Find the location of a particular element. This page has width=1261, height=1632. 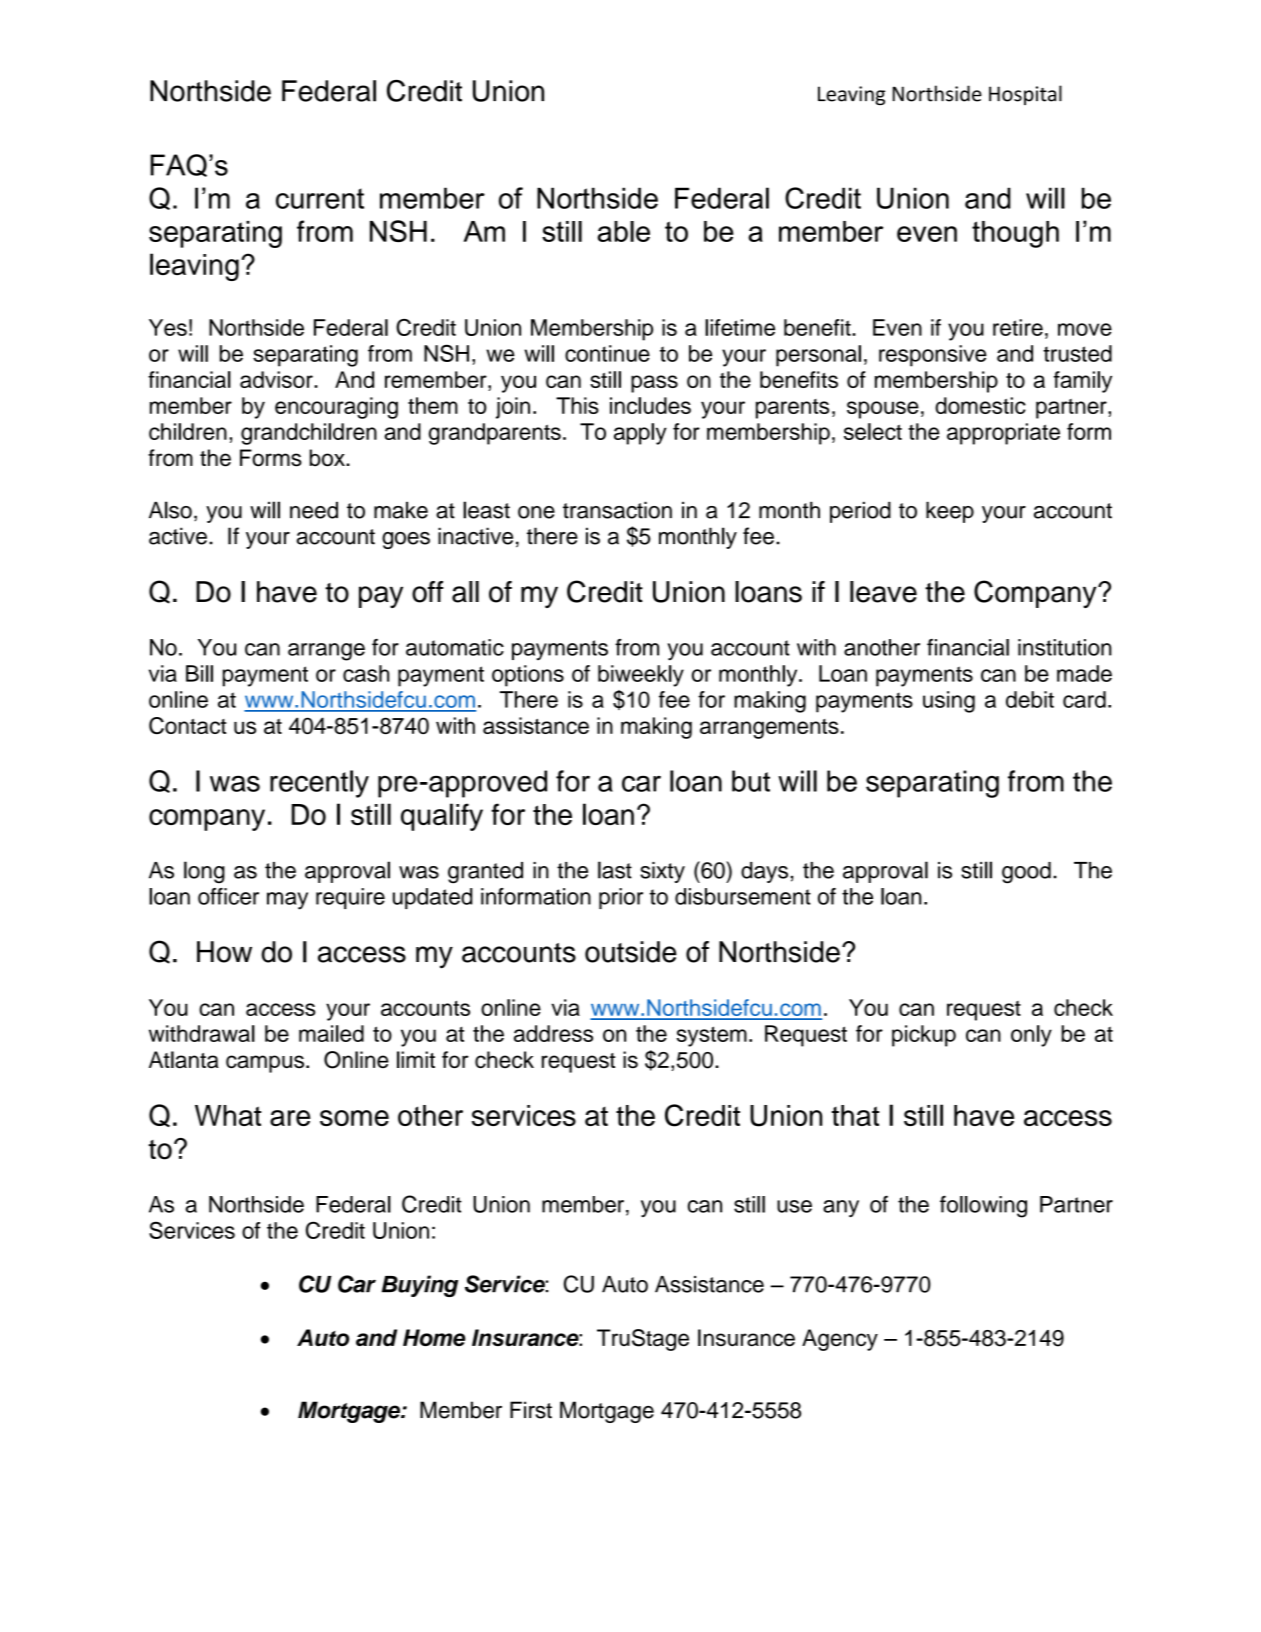

able is located at coordinates (624, 231).
